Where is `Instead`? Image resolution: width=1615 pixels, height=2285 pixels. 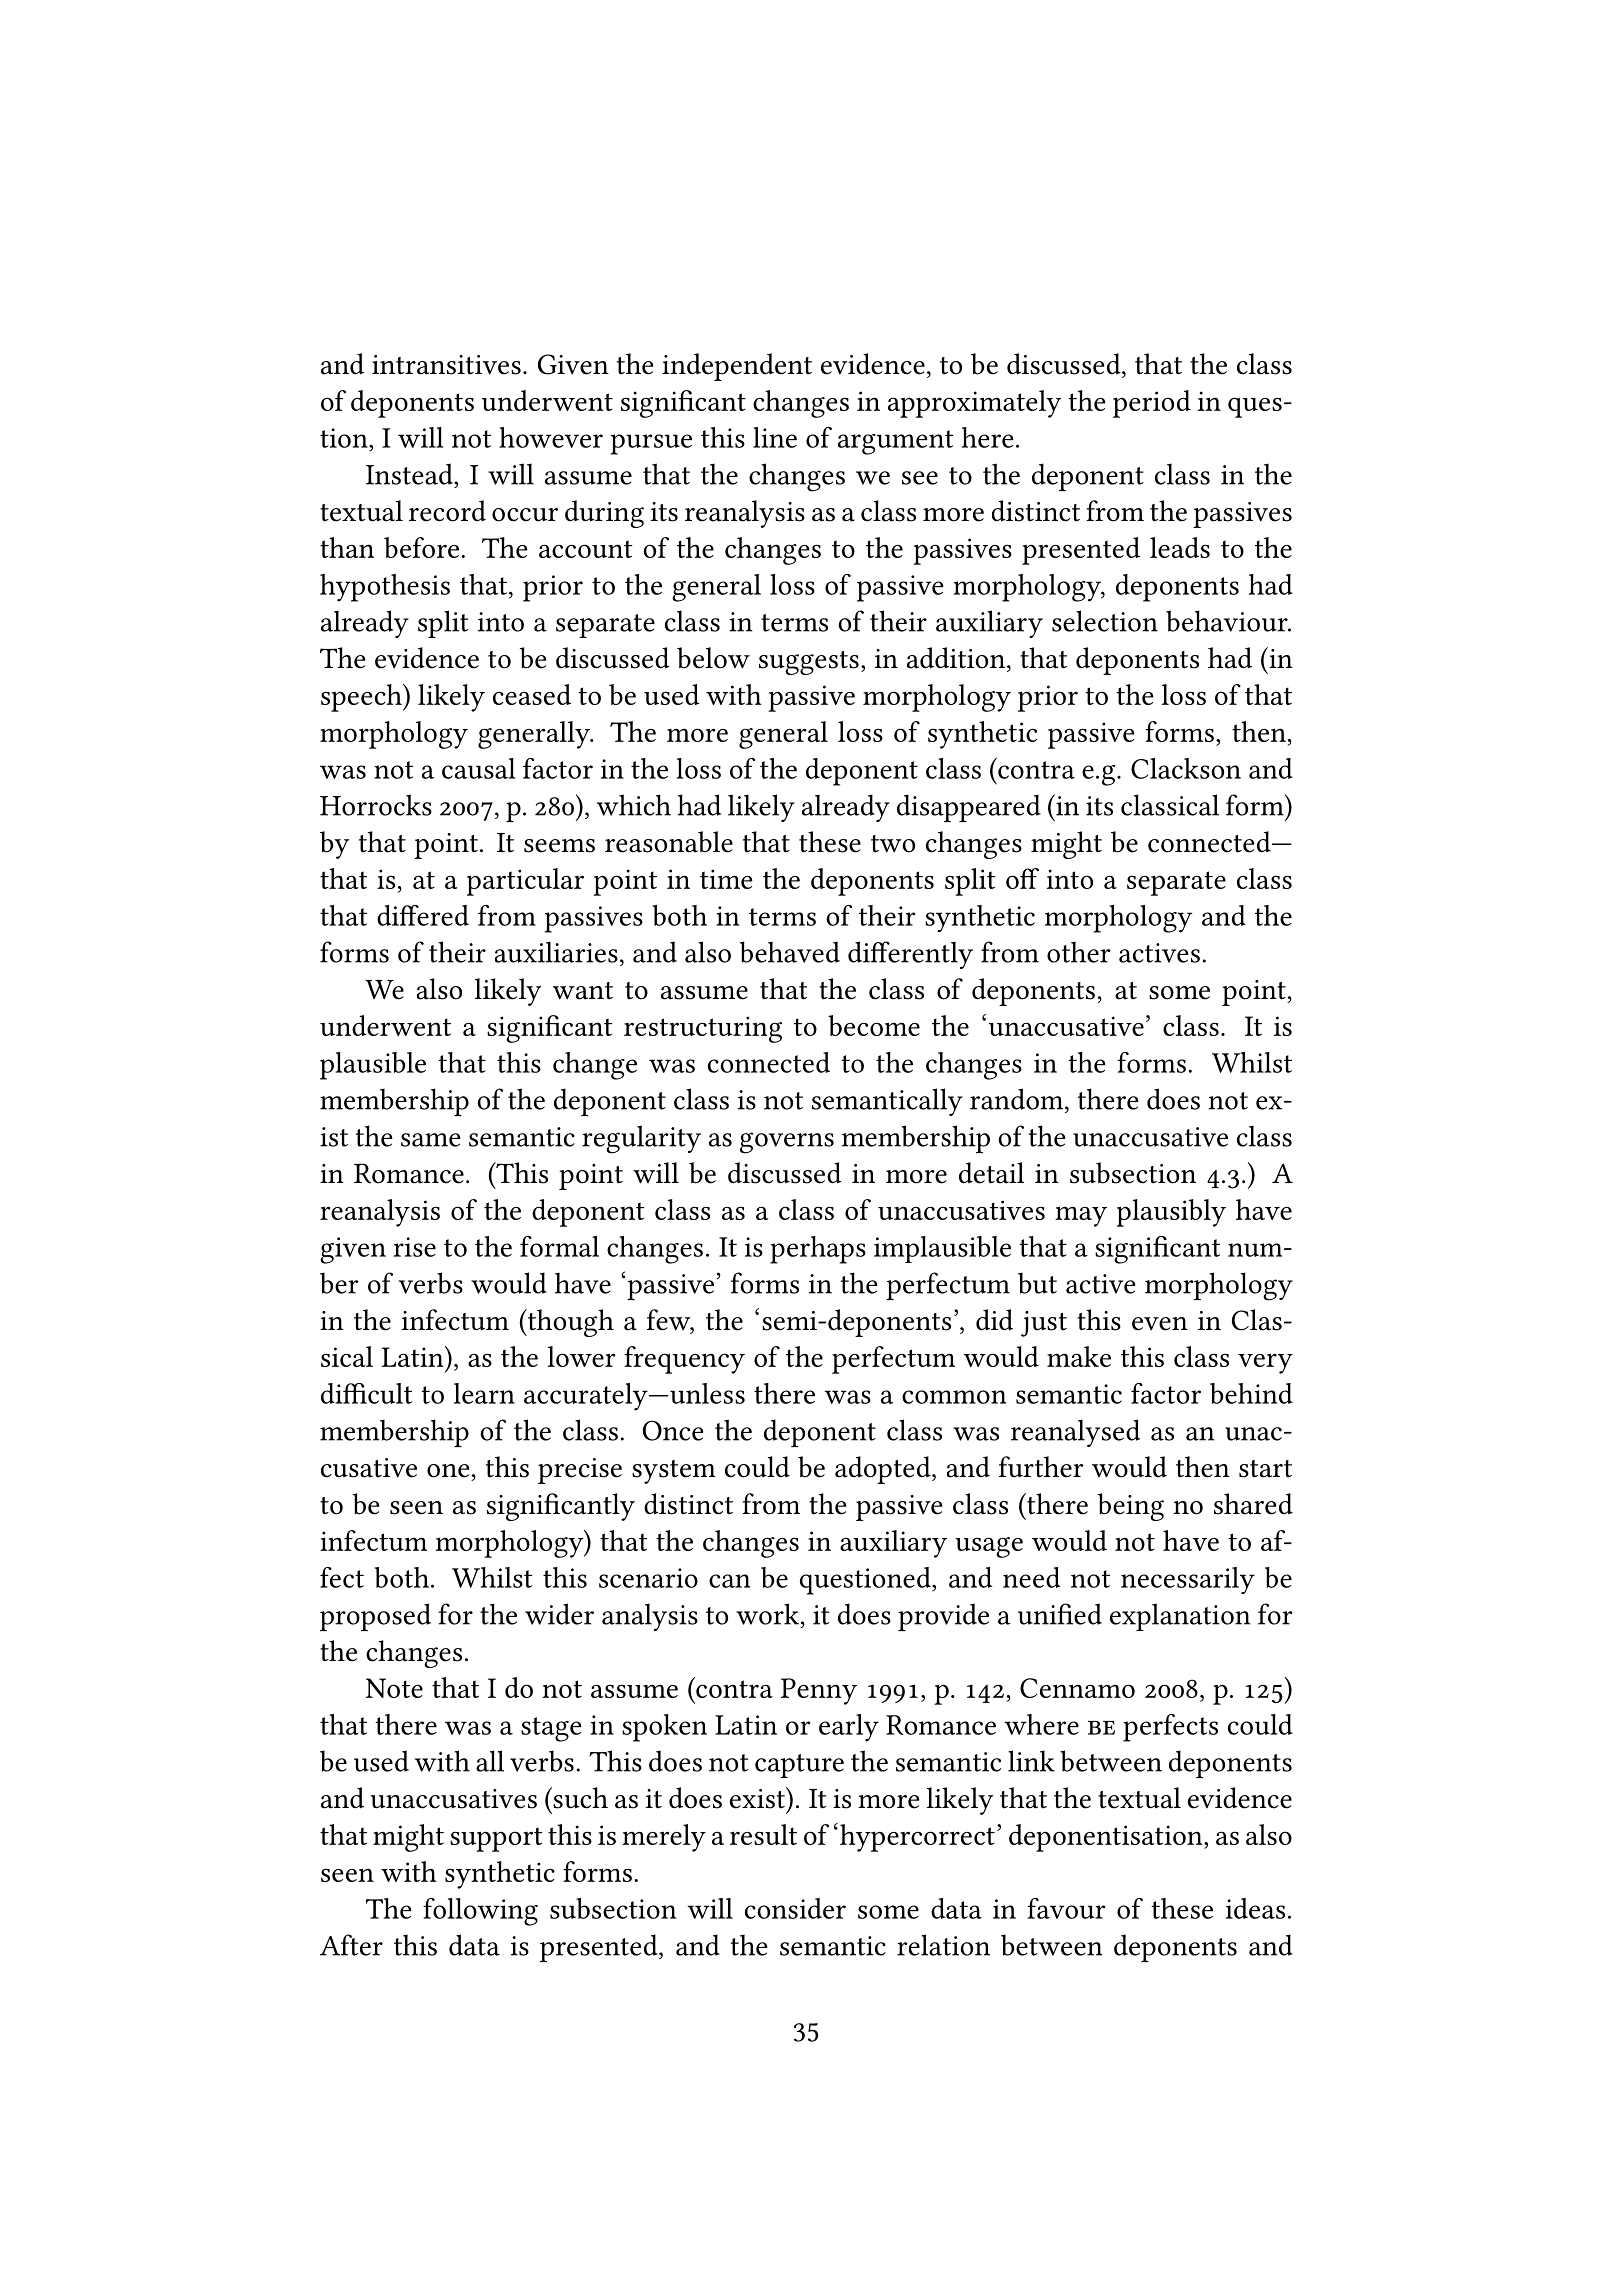
Instead is located at coordinates (410, 474).
